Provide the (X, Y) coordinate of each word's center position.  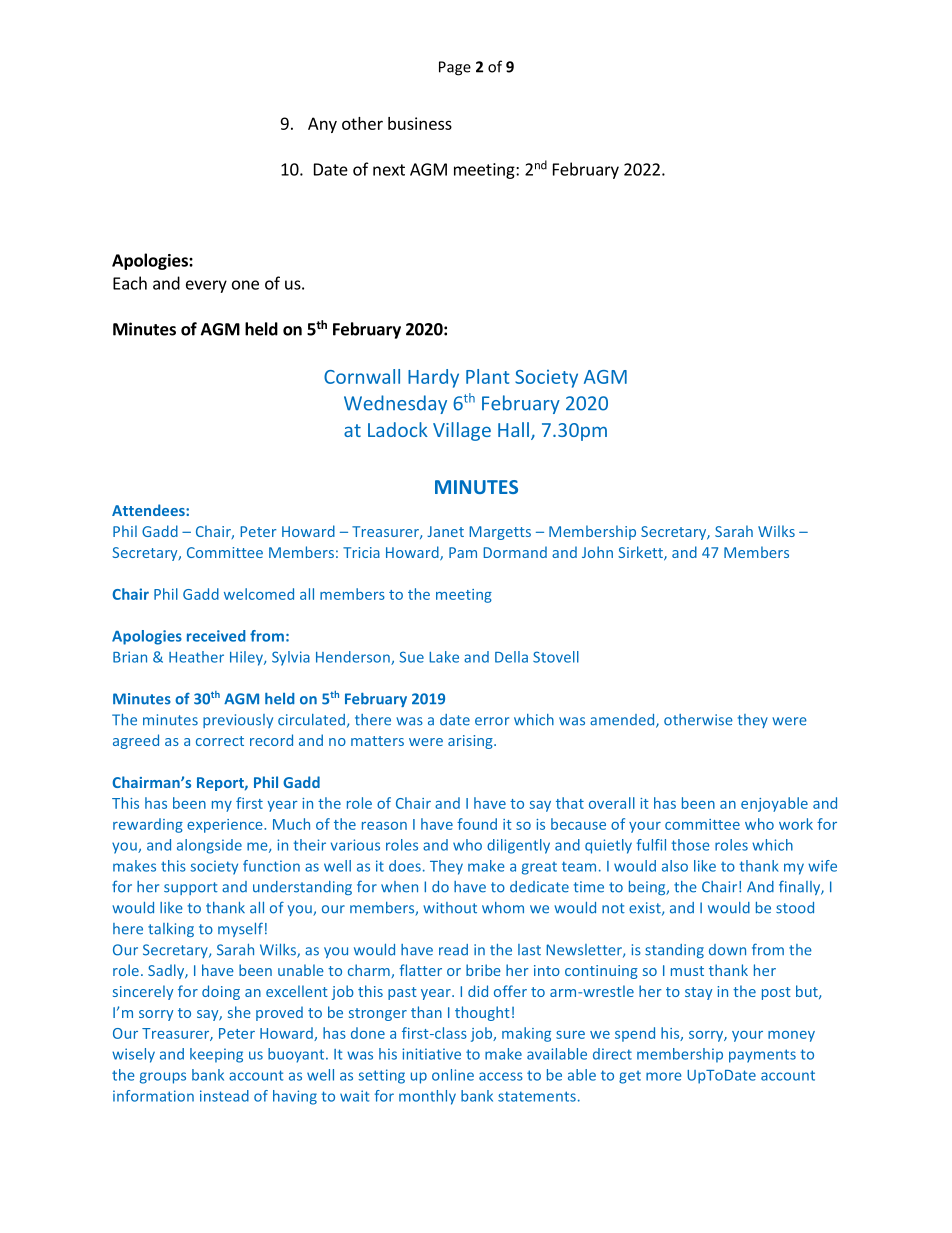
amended (623, 721)
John (597, 552)
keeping (216, 1055)
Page (455, 68)
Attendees (149, 510)
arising (471, 742)
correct (220, 741)
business (420, 123)
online (453, 1075)
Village (462, 431)
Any (322, 125)
